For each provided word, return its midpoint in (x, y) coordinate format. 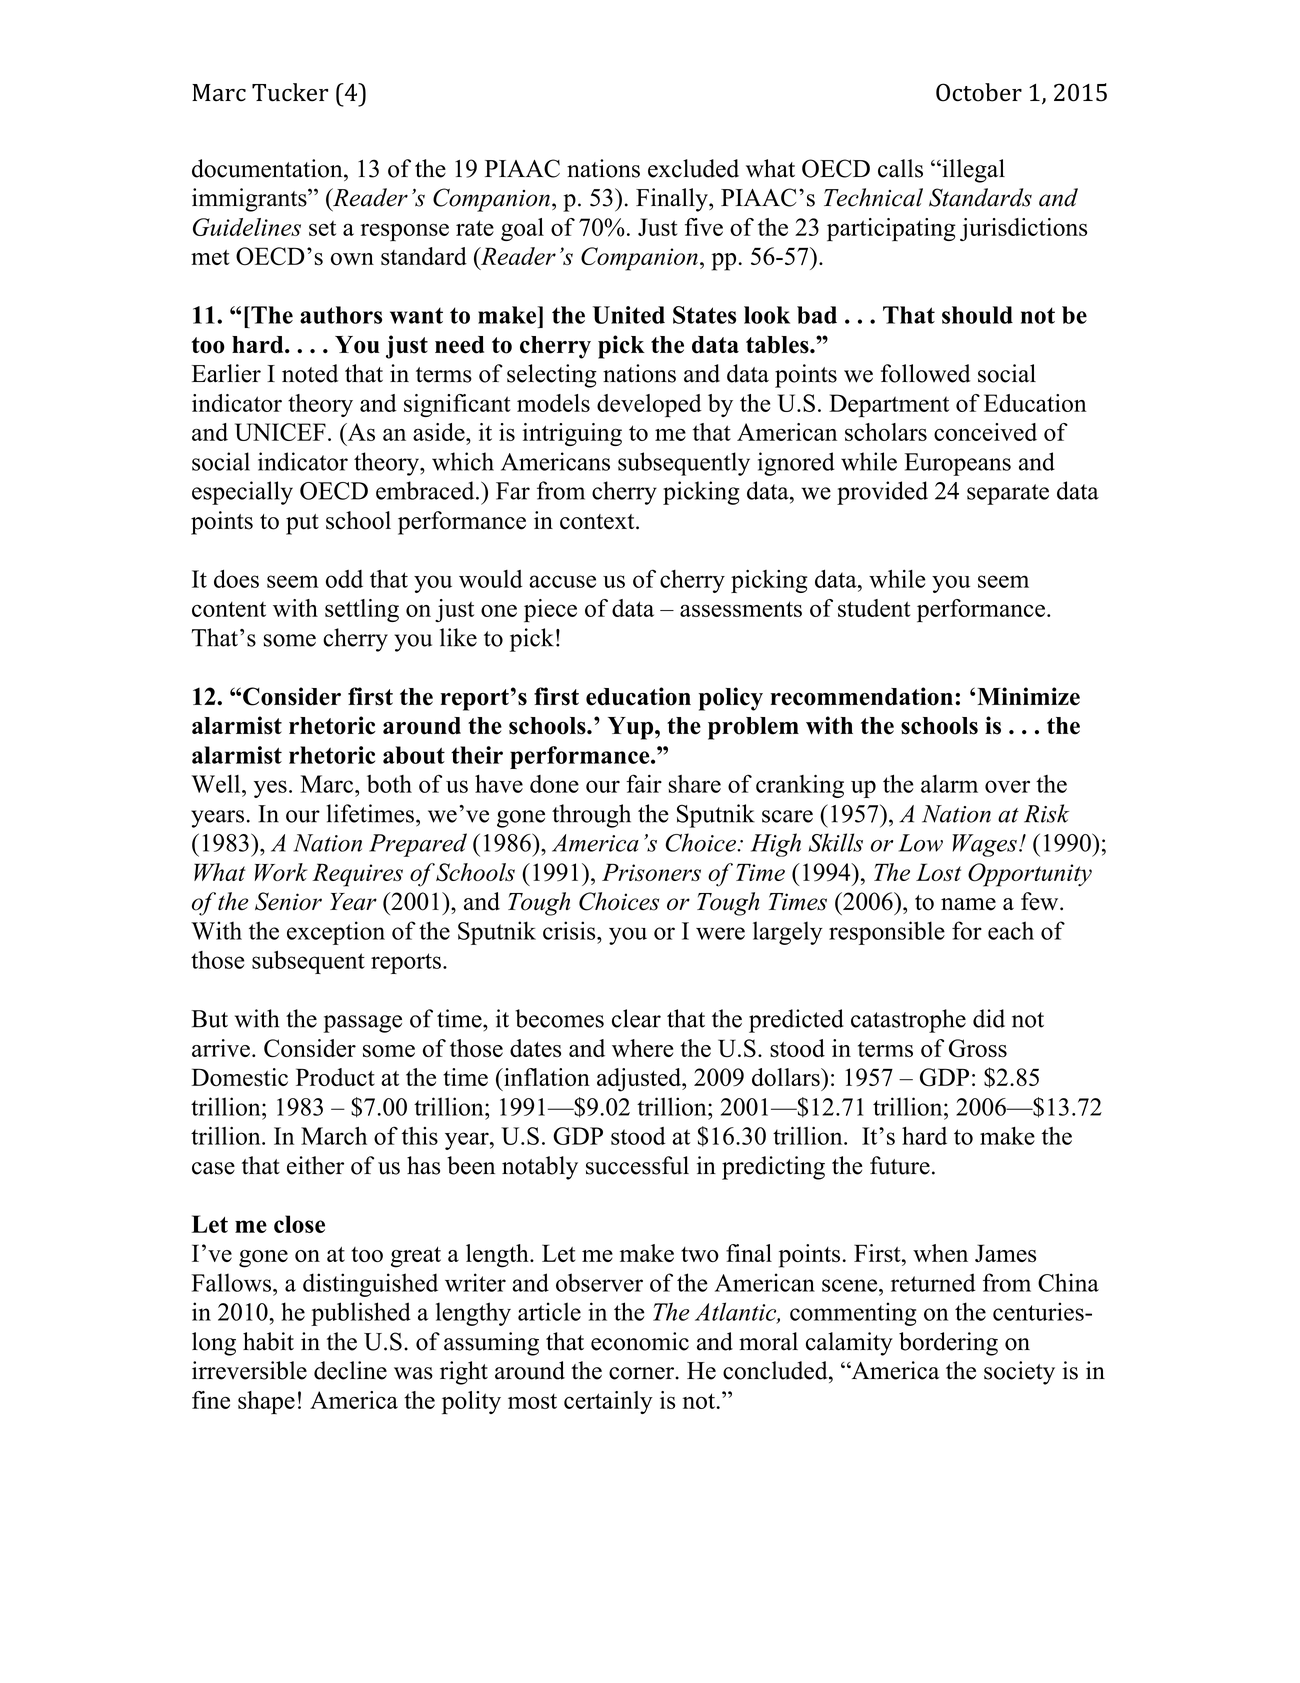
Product (335, 1077)
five (704, 227)
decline (350, 1370)
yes (270, 789)
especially (242, 493)
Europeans (957, 464)
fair (644, 783)
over (1007, 786)
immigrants (250, 200)
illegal (972, 171)
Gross (978, 1048)
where (642, 1048)
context (598, 522)
